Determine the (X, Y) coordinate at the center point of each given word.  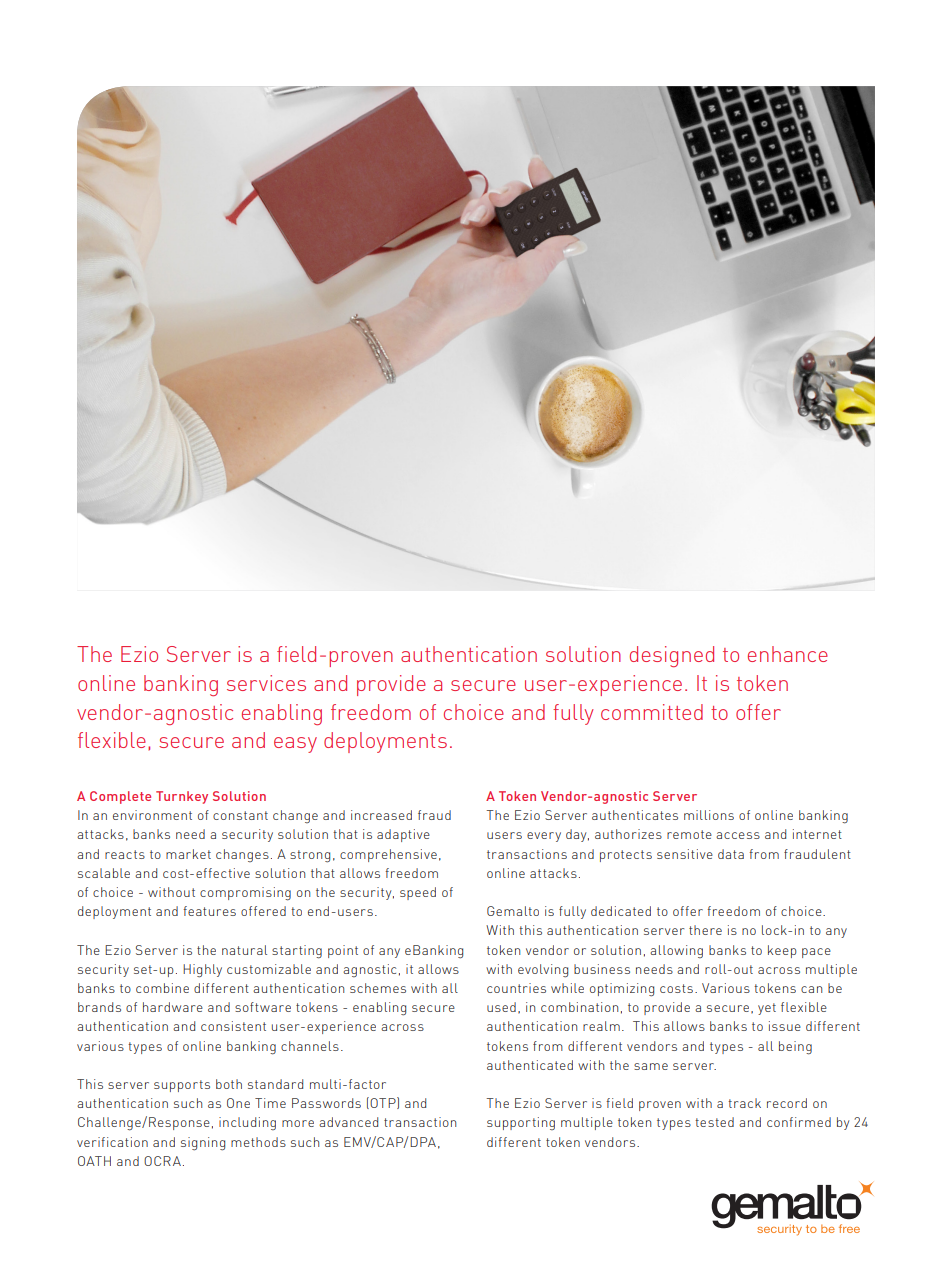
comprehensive (388, 855)
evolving (543, 971)
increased (381, 815)
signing (203, 1144)
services (266, 683)
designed (672, 656)
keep (782, 951)
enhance (788, 654)
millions (709, 815)
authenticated (530, 1065)
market (188, 854)
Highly (202, 971)
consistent (233, 1026)
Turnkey (182, 797)
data (731, 854)
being (795, 1048)
